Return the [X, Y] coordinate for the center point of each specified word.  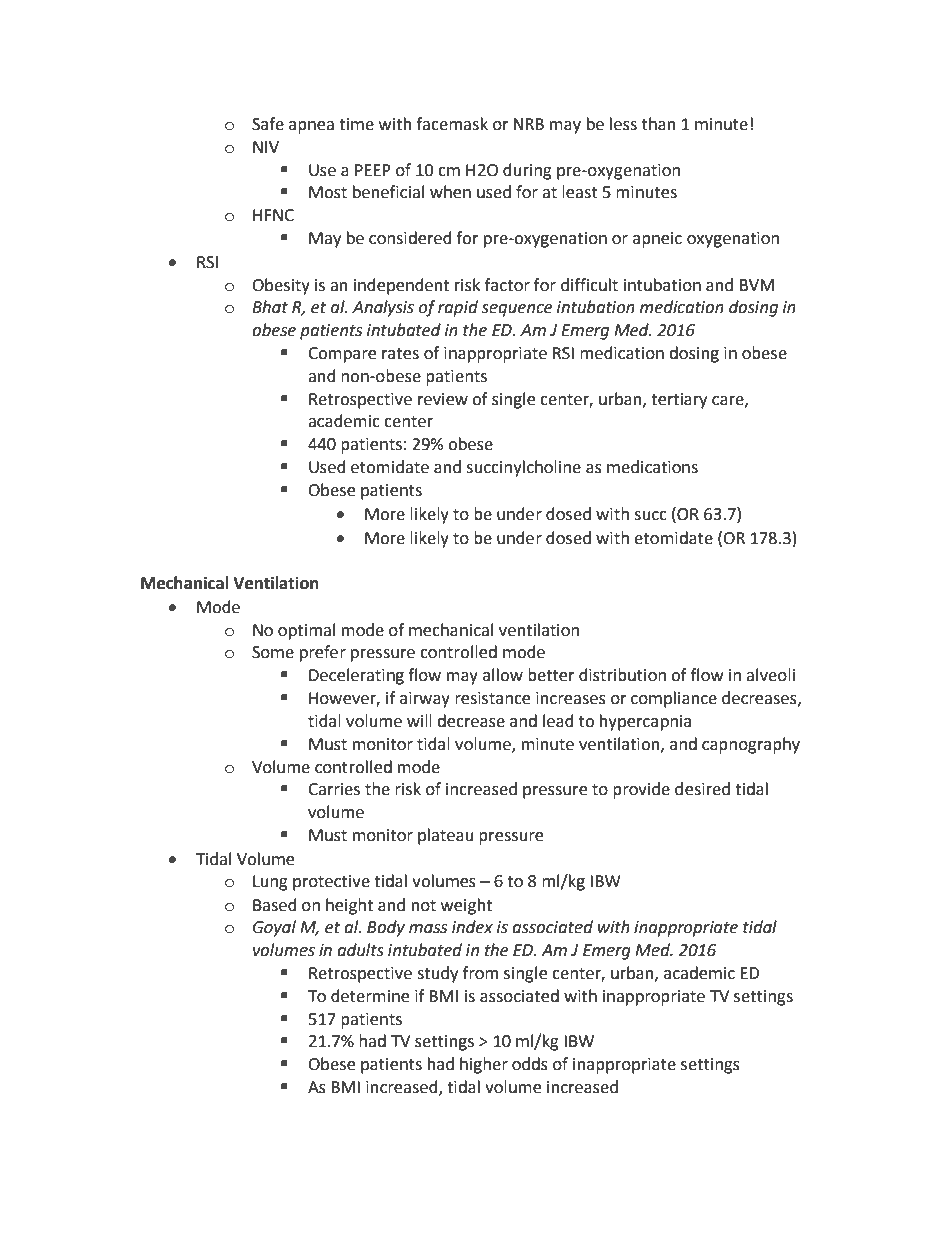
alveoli [770, 675]
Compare [342, 355]
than [659, 124]
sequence [516, 310]
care [729, 401]
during [527, 171]
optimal [306, 631]
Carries [334, 789]
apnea [311, 127]
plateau [446, 836]
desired [702, 789]
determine [370, 996]
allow [503, 675]
